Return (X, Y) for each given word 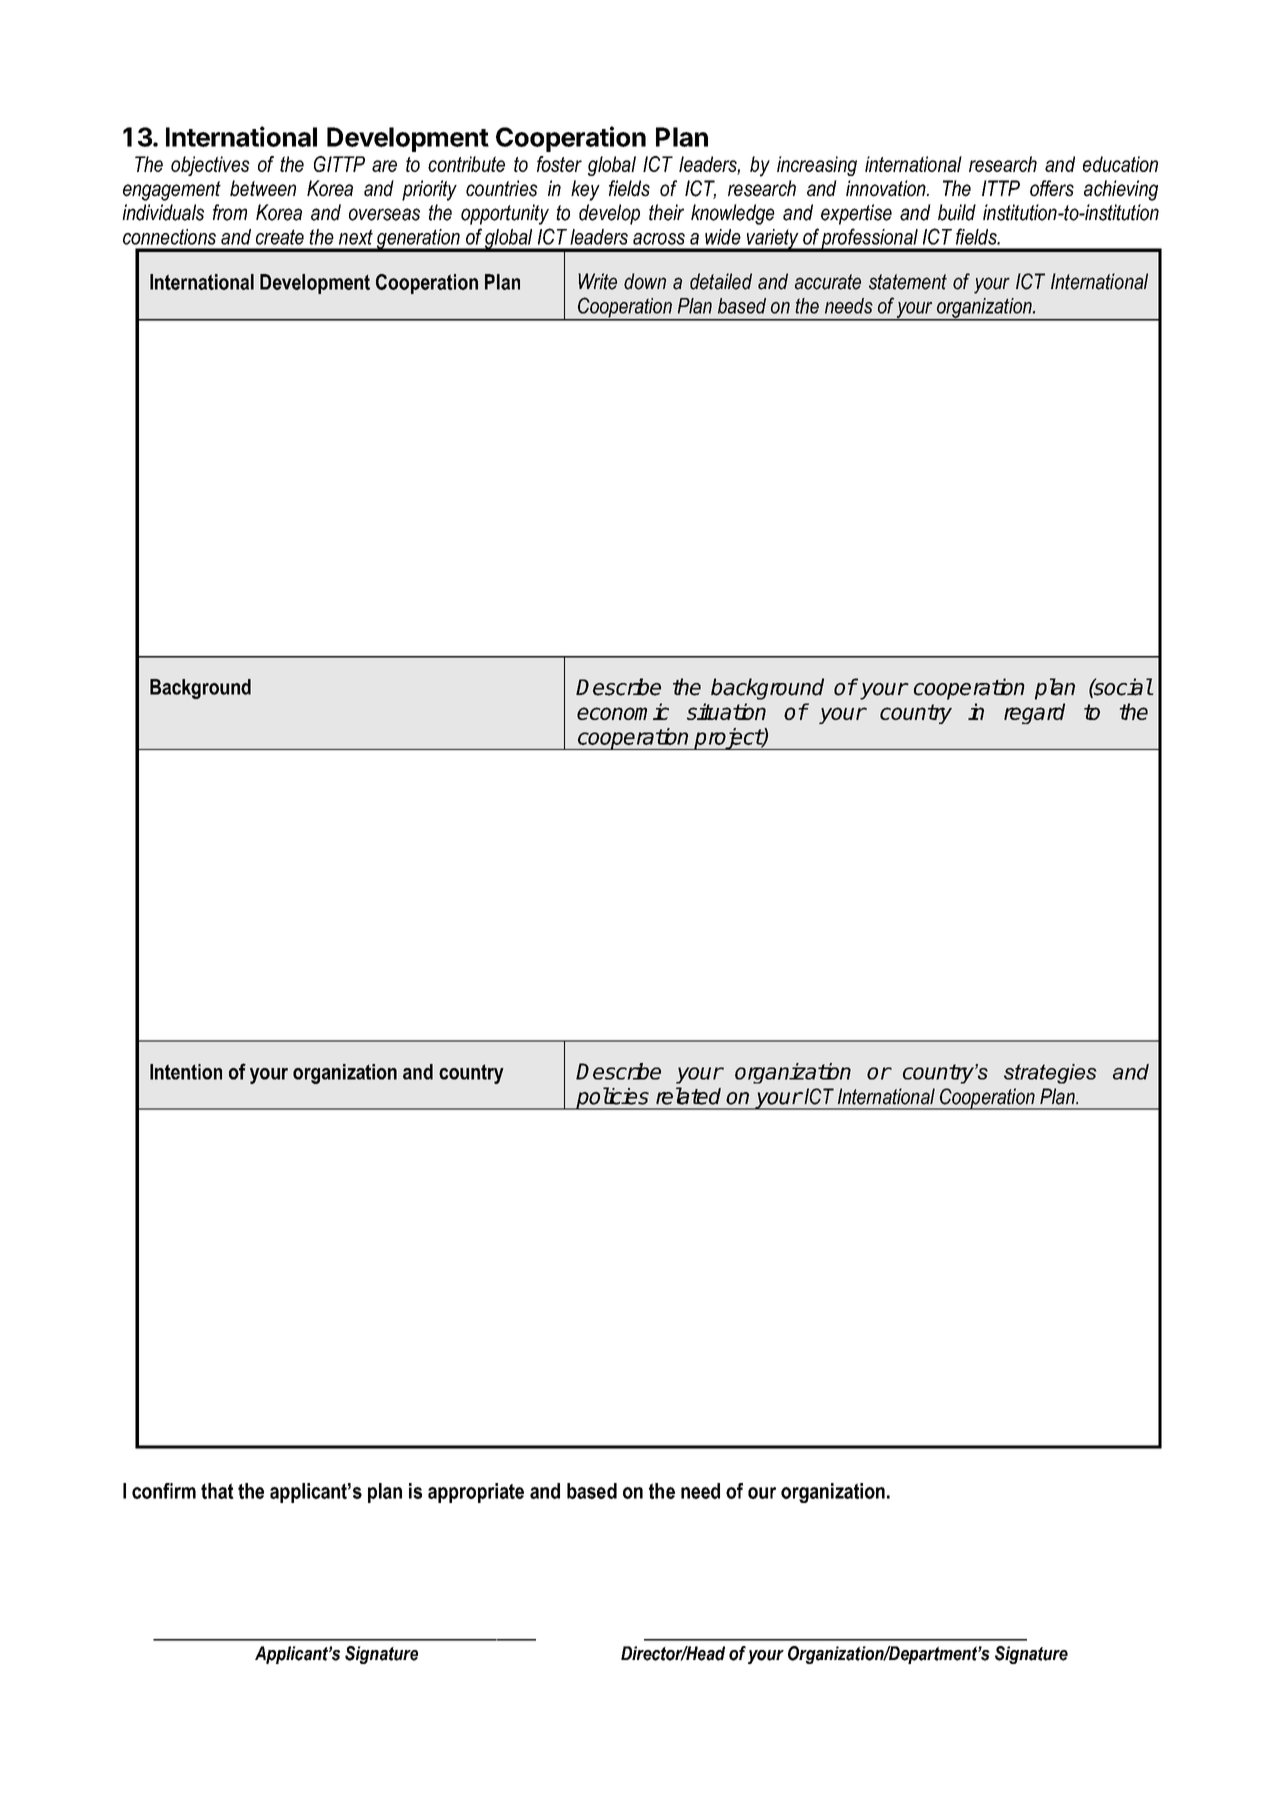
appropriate (476, 1493)
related (688, 1096)
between (263, 188)
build (957, 212)
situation (726, 711)
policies (612, 1098)
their (666, 212)
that (217, 1491)
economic (623, 711)
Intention (186, 1072)
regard (1034, 713)
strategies (1050, 1074)
